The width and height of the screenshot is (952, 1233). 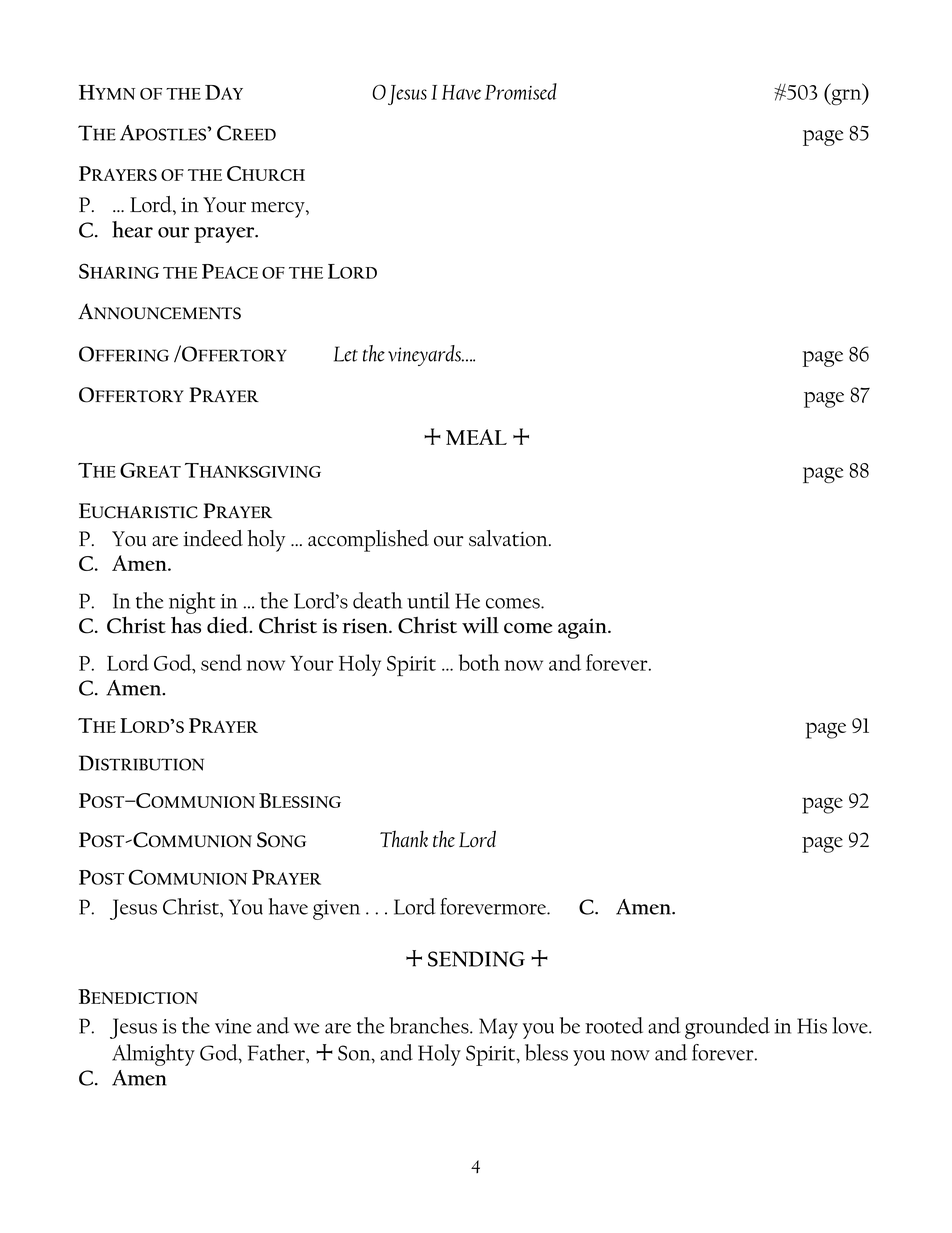 I want to click on May, so click(x=498, y=1028).
